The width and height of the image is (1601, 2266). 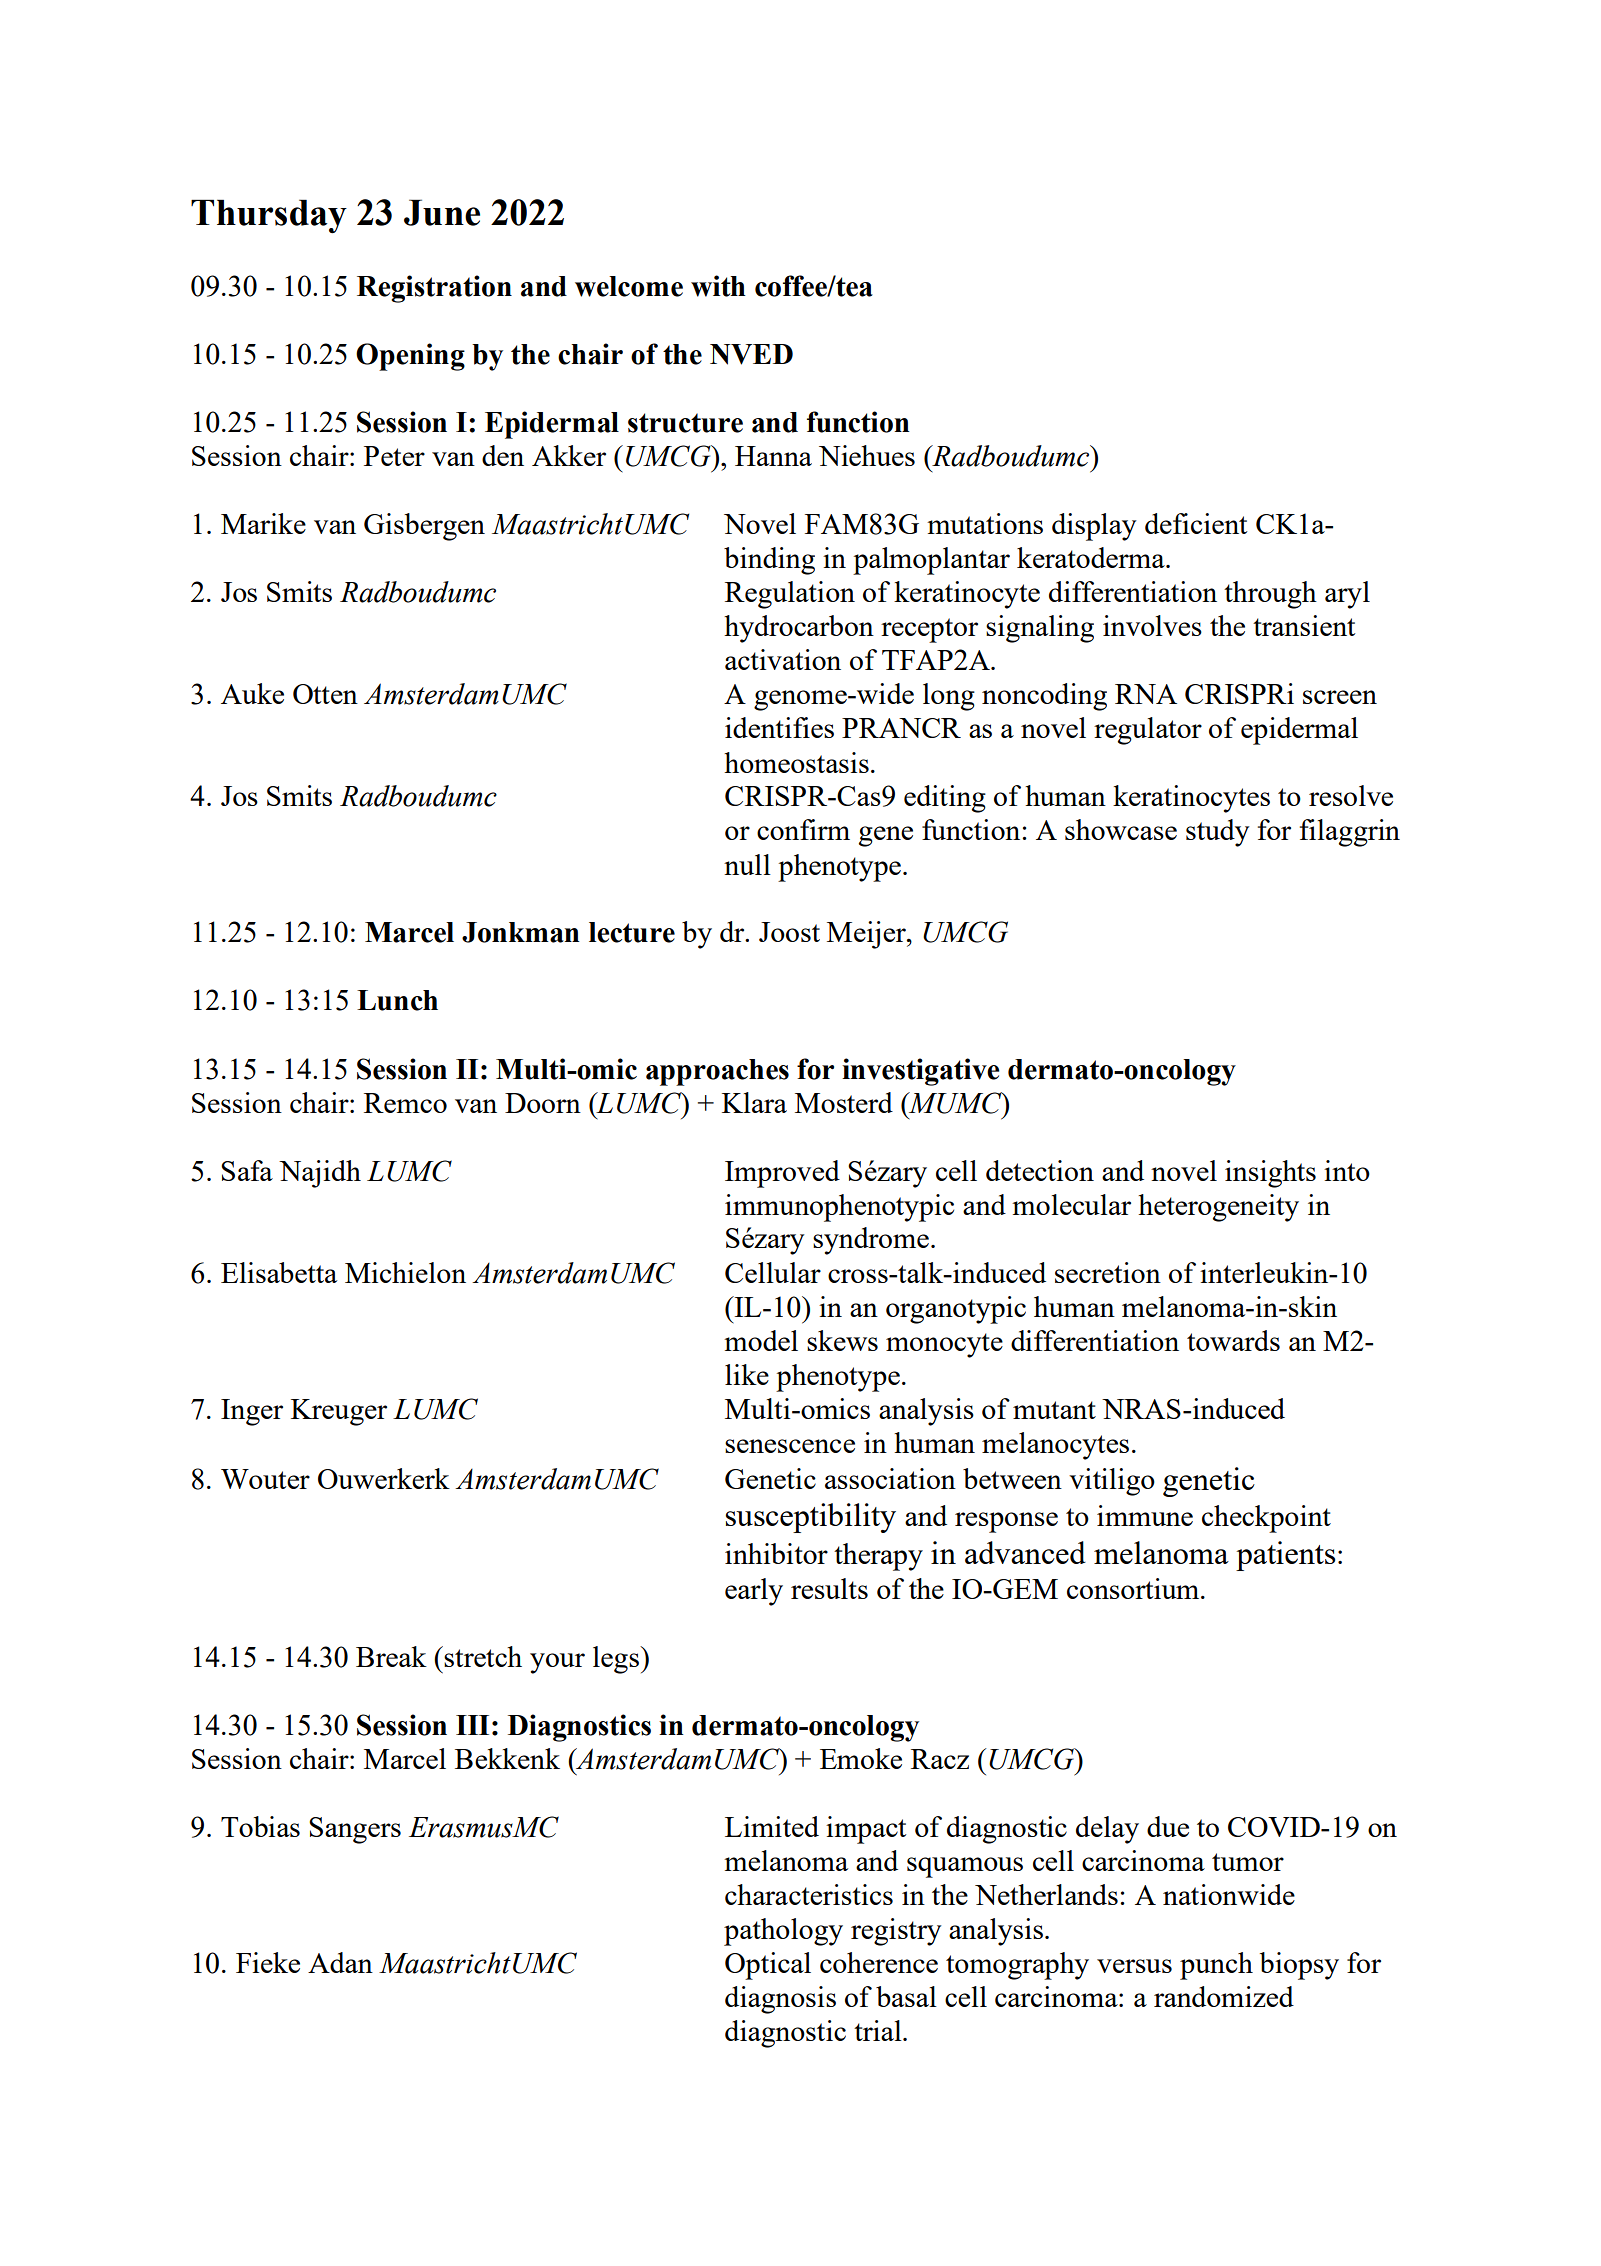 What do you see at coordinates (434, 289) in the image?
I see `Registration` at bounding box center [434, 289].
